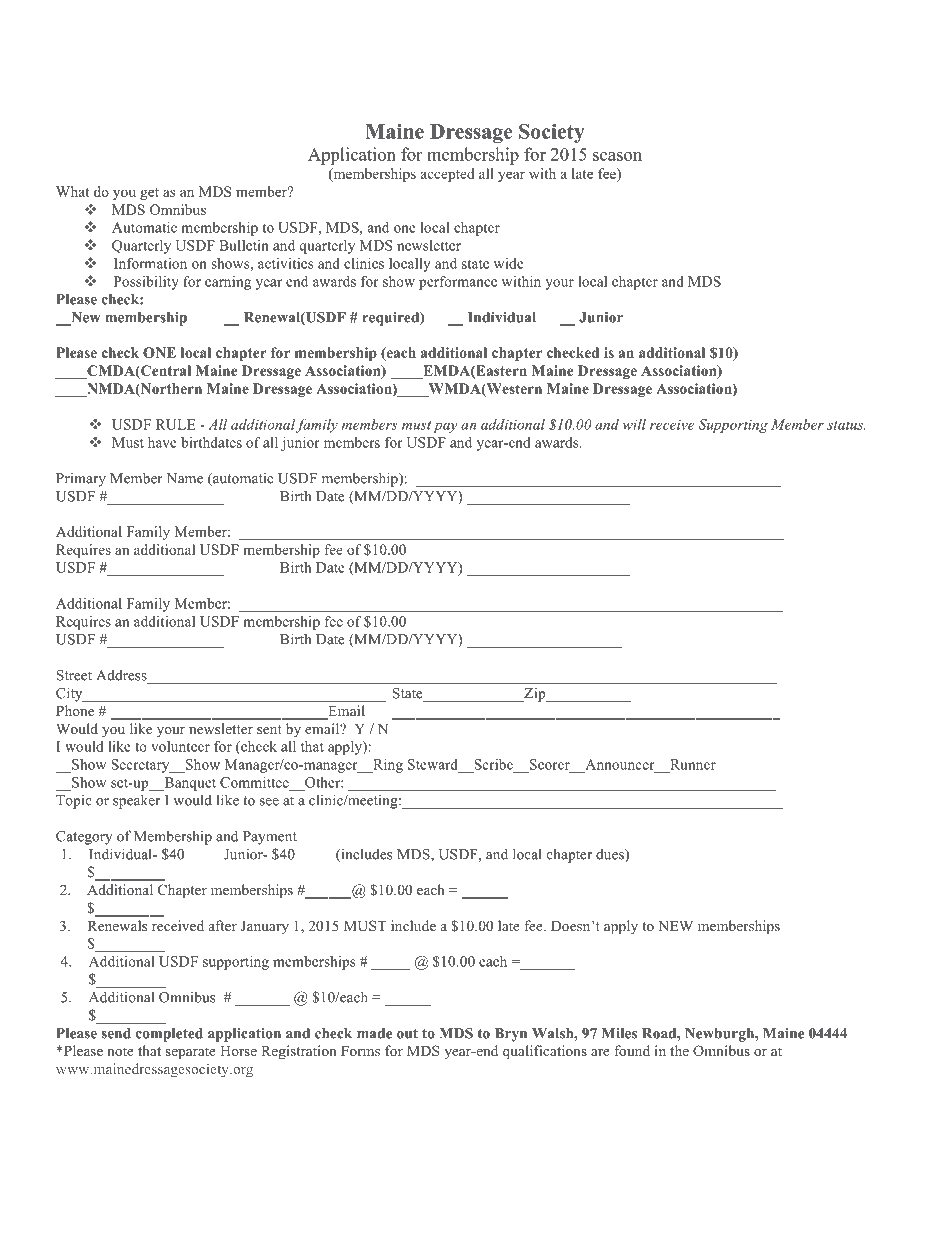  Describe the element at coordinates (149, 194) in the screenshot. I see `get` at that location.
